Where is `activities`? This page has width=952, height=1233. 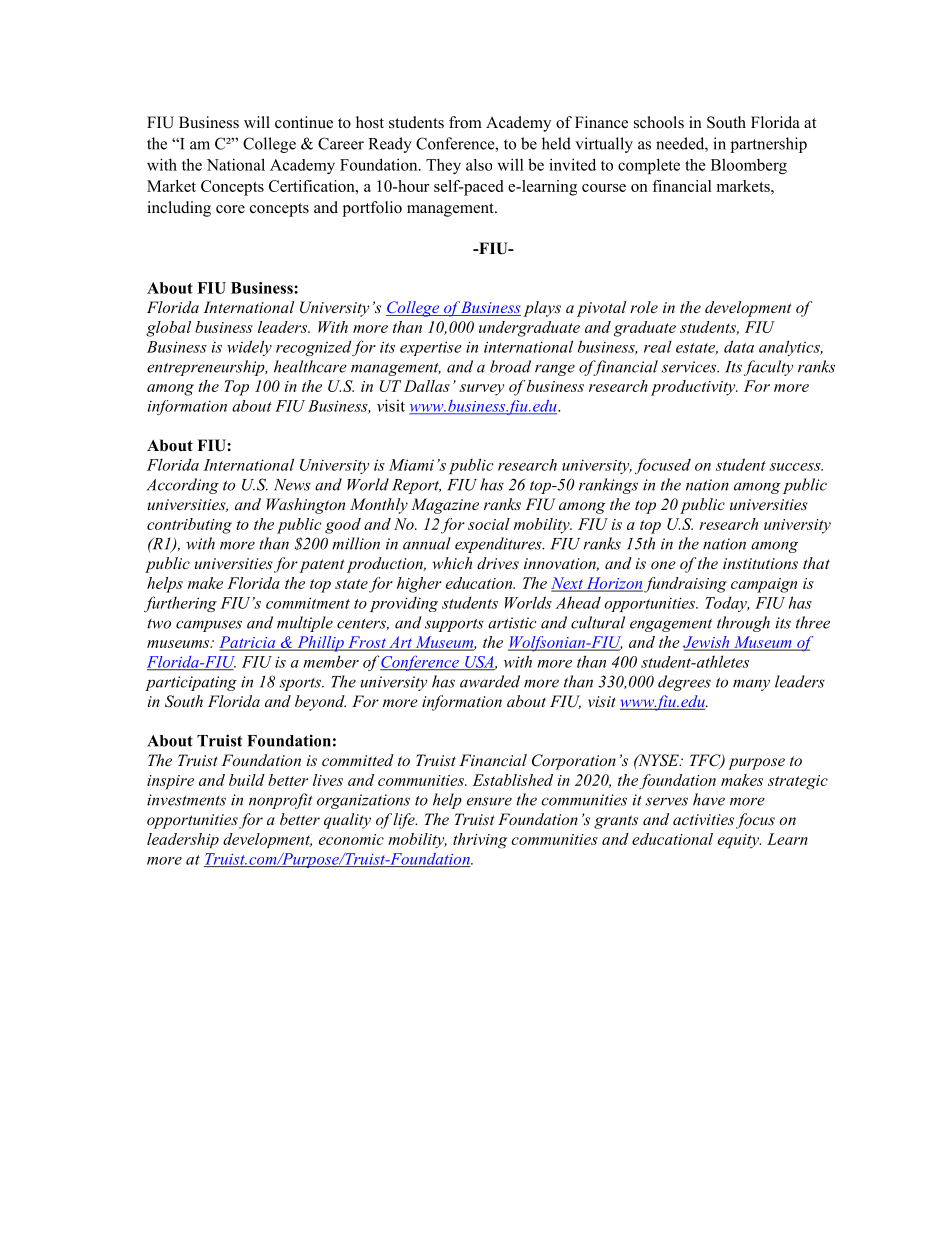
activities is located at coordinates (703, 819).
